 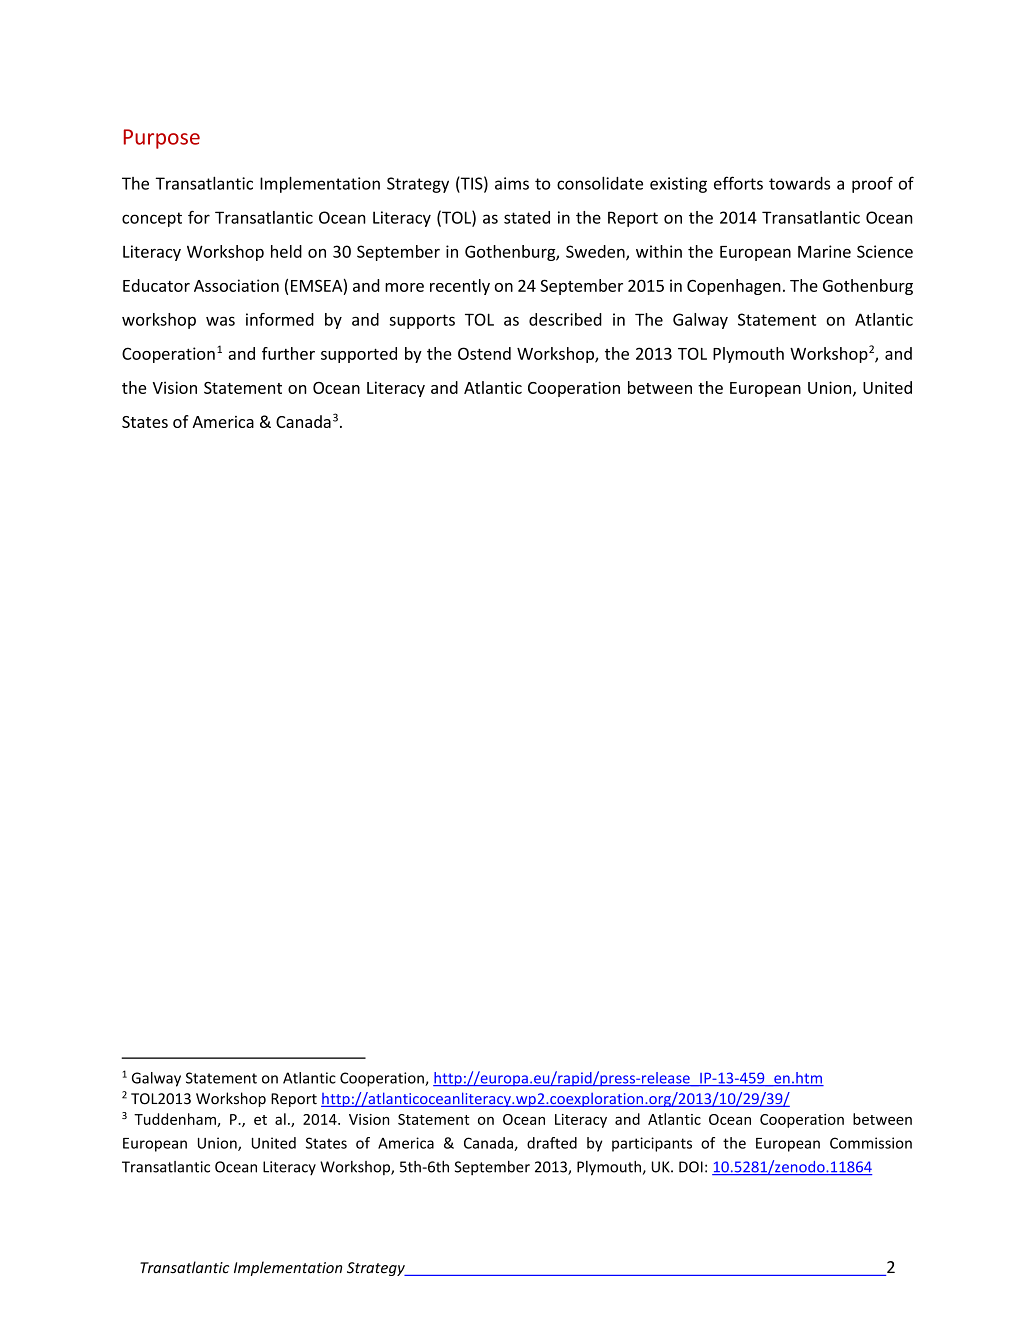 What do you see at coordinates (512, 183) in the page?
I see `aims` at bounding box center [512, 183].
